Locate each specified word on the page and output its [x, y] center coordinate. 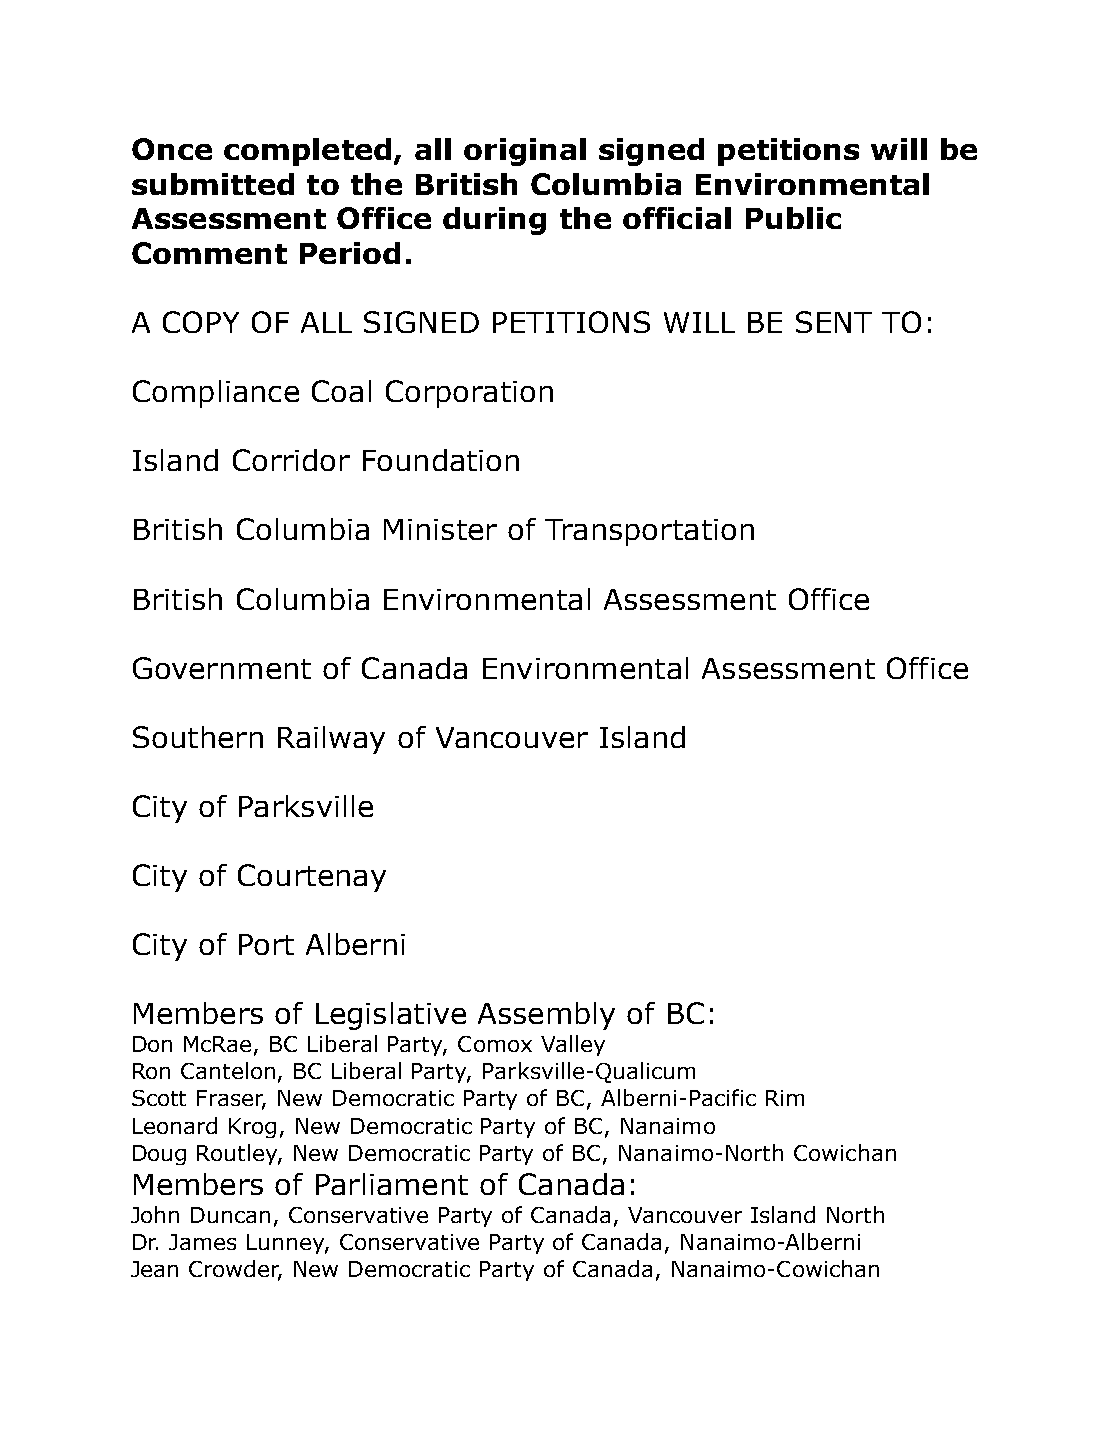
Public [793, 218]
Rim [785, 1098]
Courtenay [312, 878]
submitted [213, 184]
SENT [834, 322]
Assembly [546, 1016]
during [494, 221]
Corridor [291, 460]
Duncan [230, 1215]
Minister [440, 529]
